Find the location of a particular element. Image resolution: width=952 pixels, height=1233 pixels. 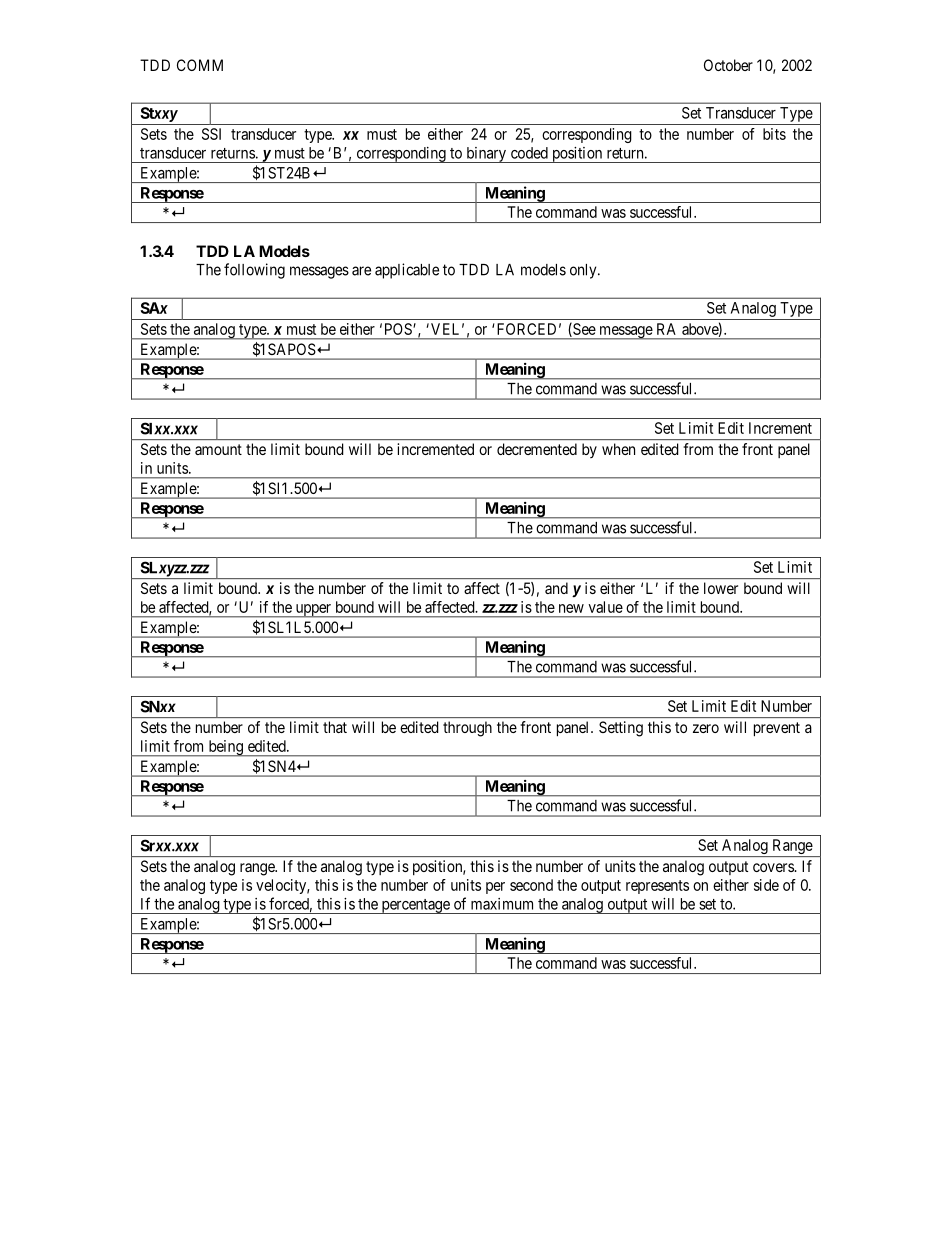

amount is located at coordinates (218, 449).
